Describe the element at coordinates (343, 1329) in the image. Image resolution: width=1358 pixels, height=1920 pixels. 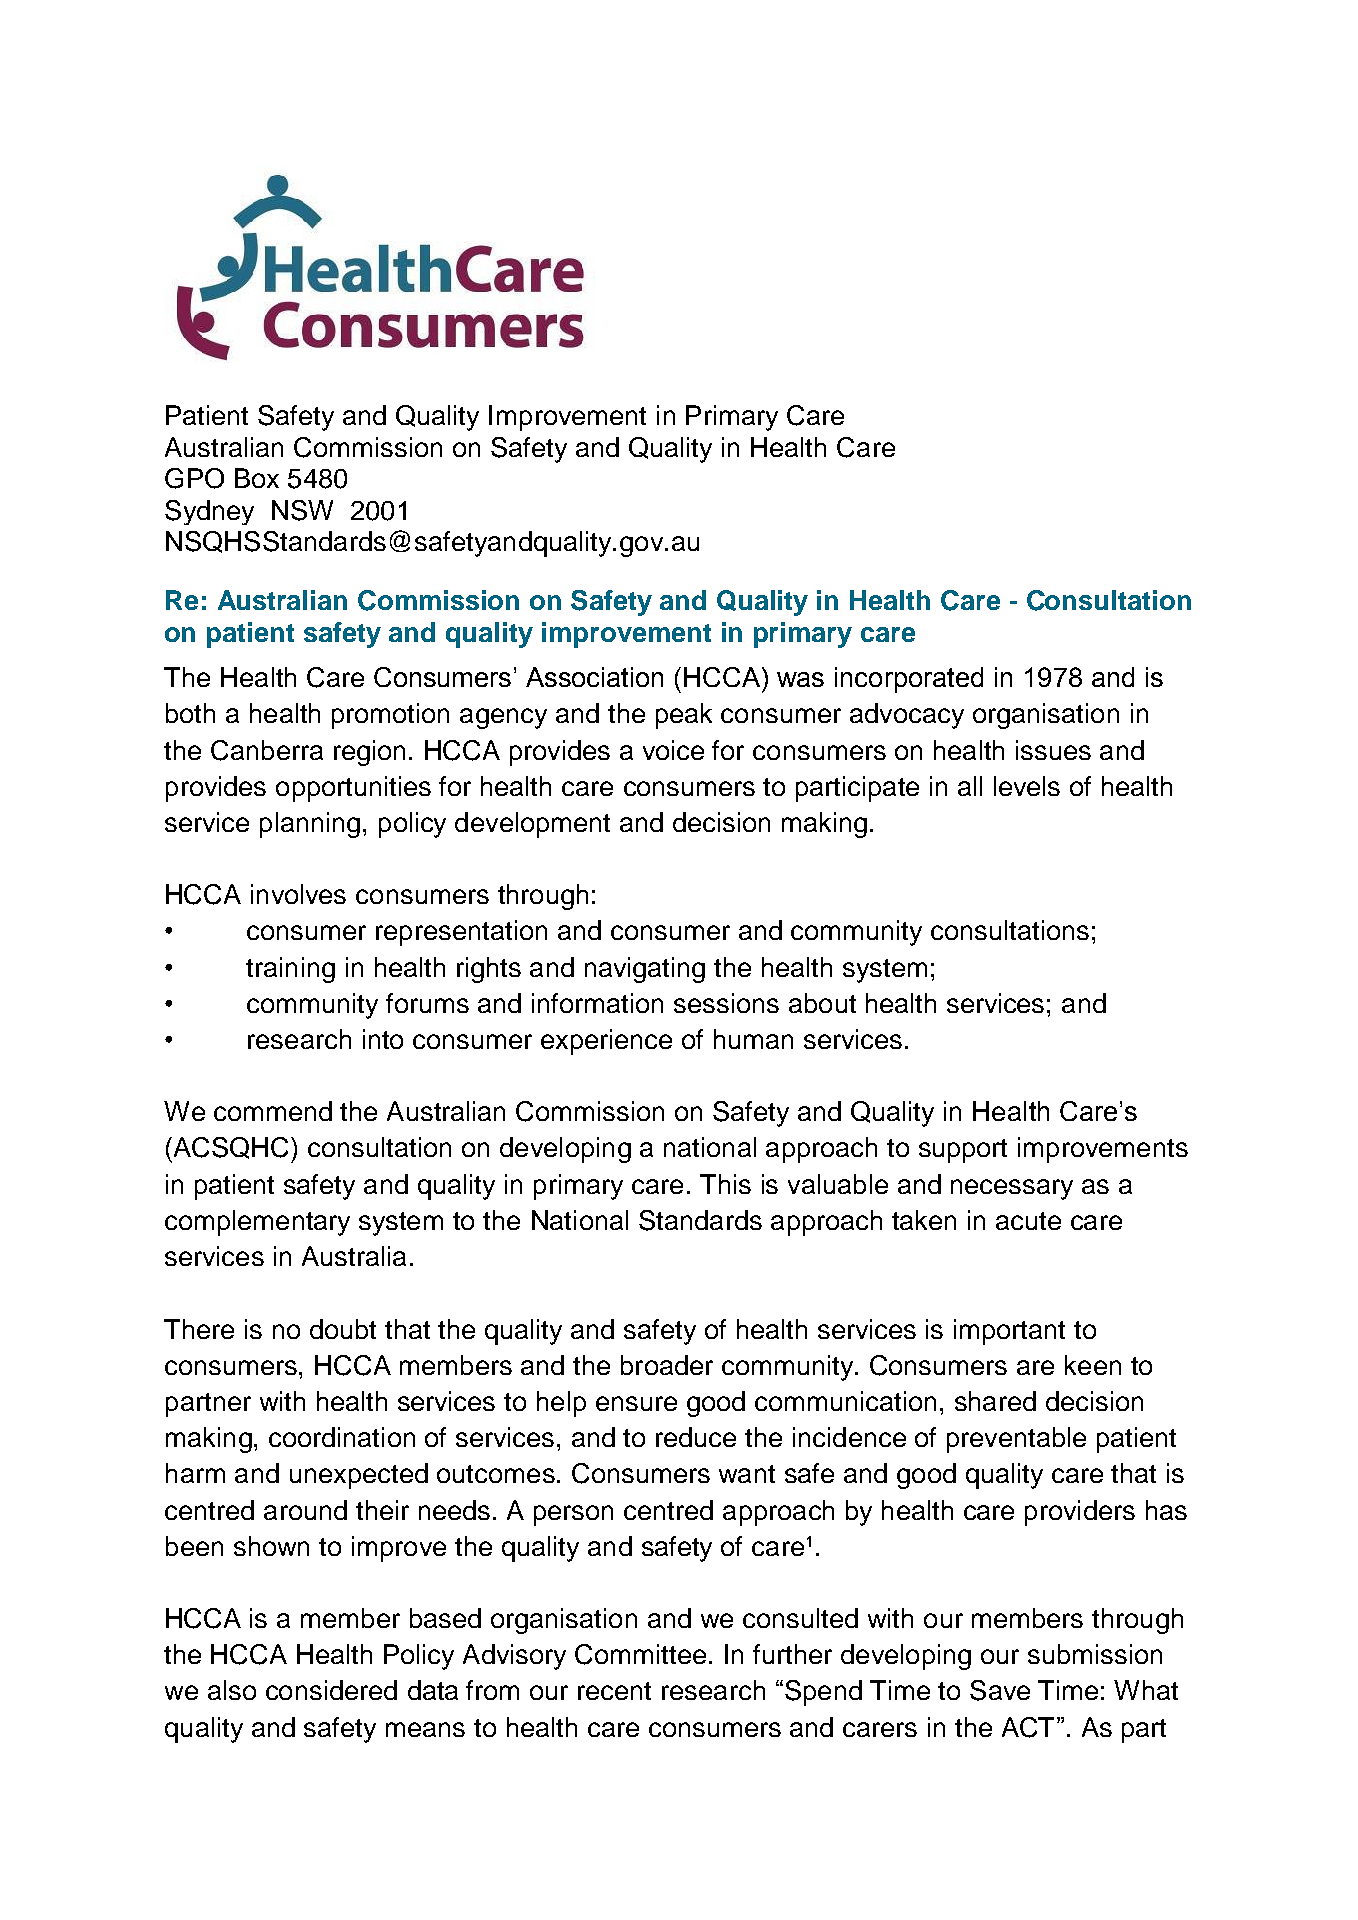
I see `doubt` at that location.
